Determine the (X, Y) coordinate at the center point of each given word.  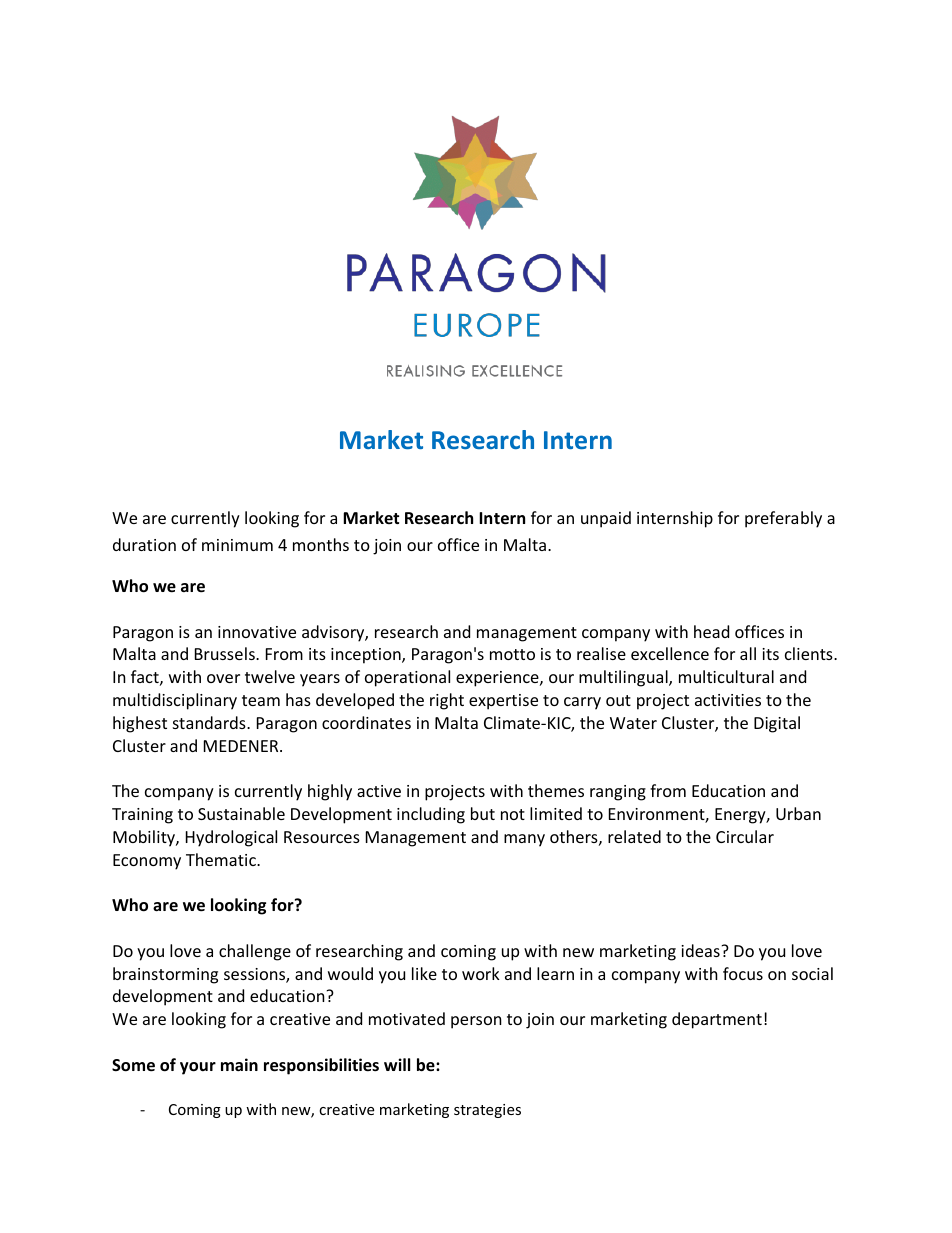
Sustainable (241, 813)
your (198, 1068)
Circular (745, 836)
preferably (783, 519)
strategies (487, 1111)
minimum (237, 545)
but (483, 813)
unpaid (606, 519)
